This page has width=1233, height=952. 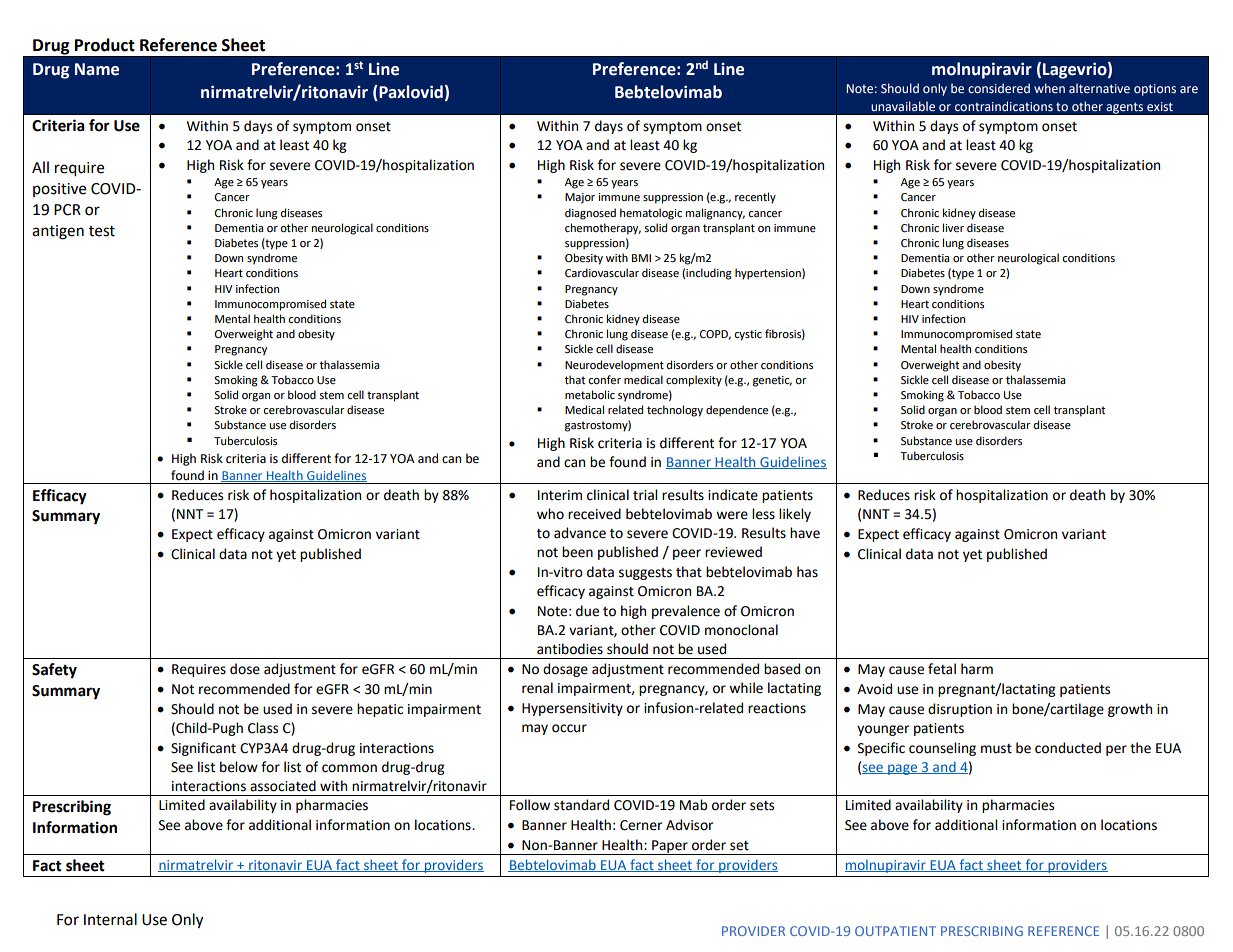 What do you see at coordinates (102, 231) in the page?
I see `test` at bounding box center [102, 231].
